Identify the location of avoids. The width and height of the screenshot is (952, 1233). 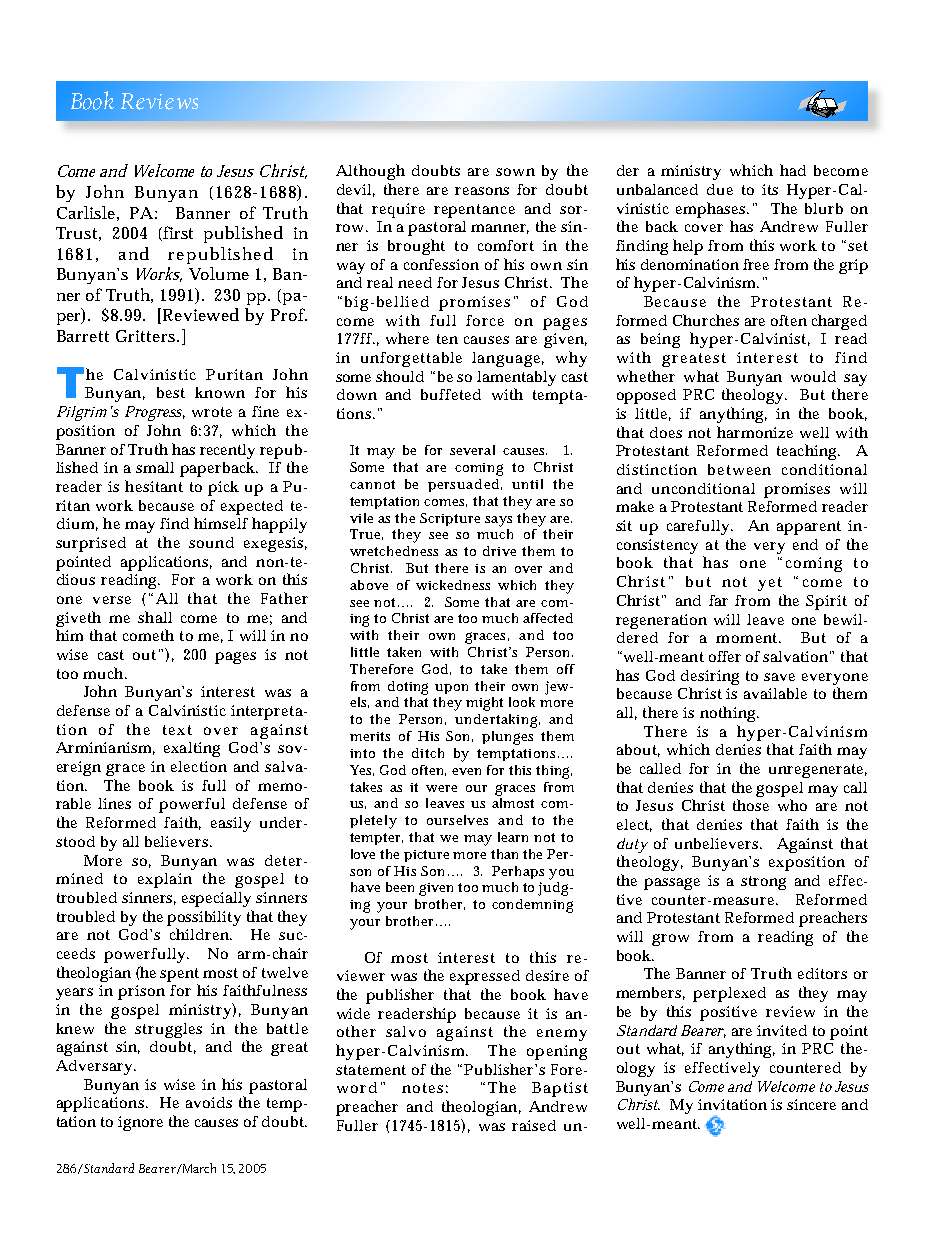
(209, 1102).
